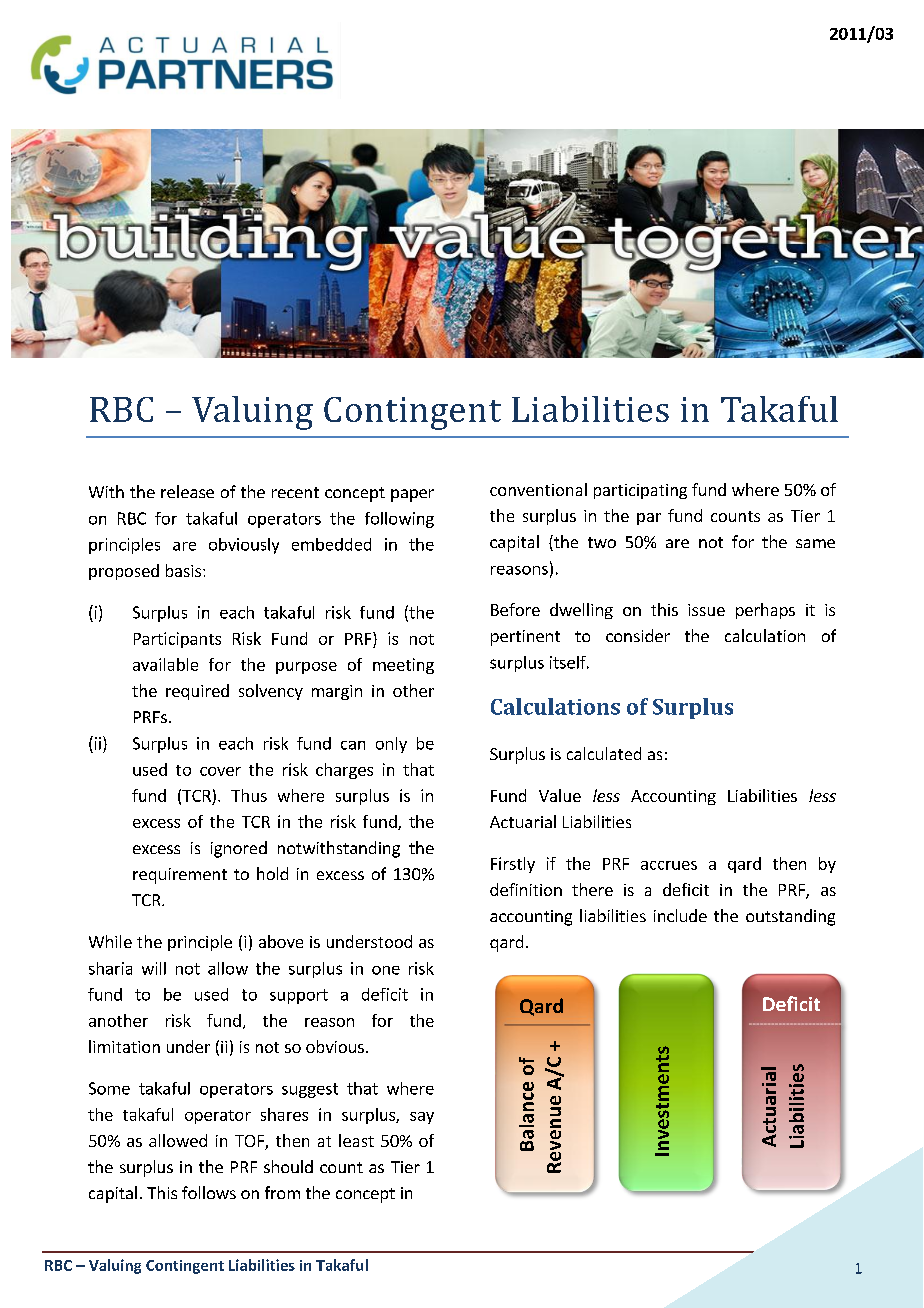 Image resolution: width=924 pixels, height=1308 pixels. What do you see at coordinates (422, 1118) in the page?
I see `say` at bounding box center [422, 1118].
